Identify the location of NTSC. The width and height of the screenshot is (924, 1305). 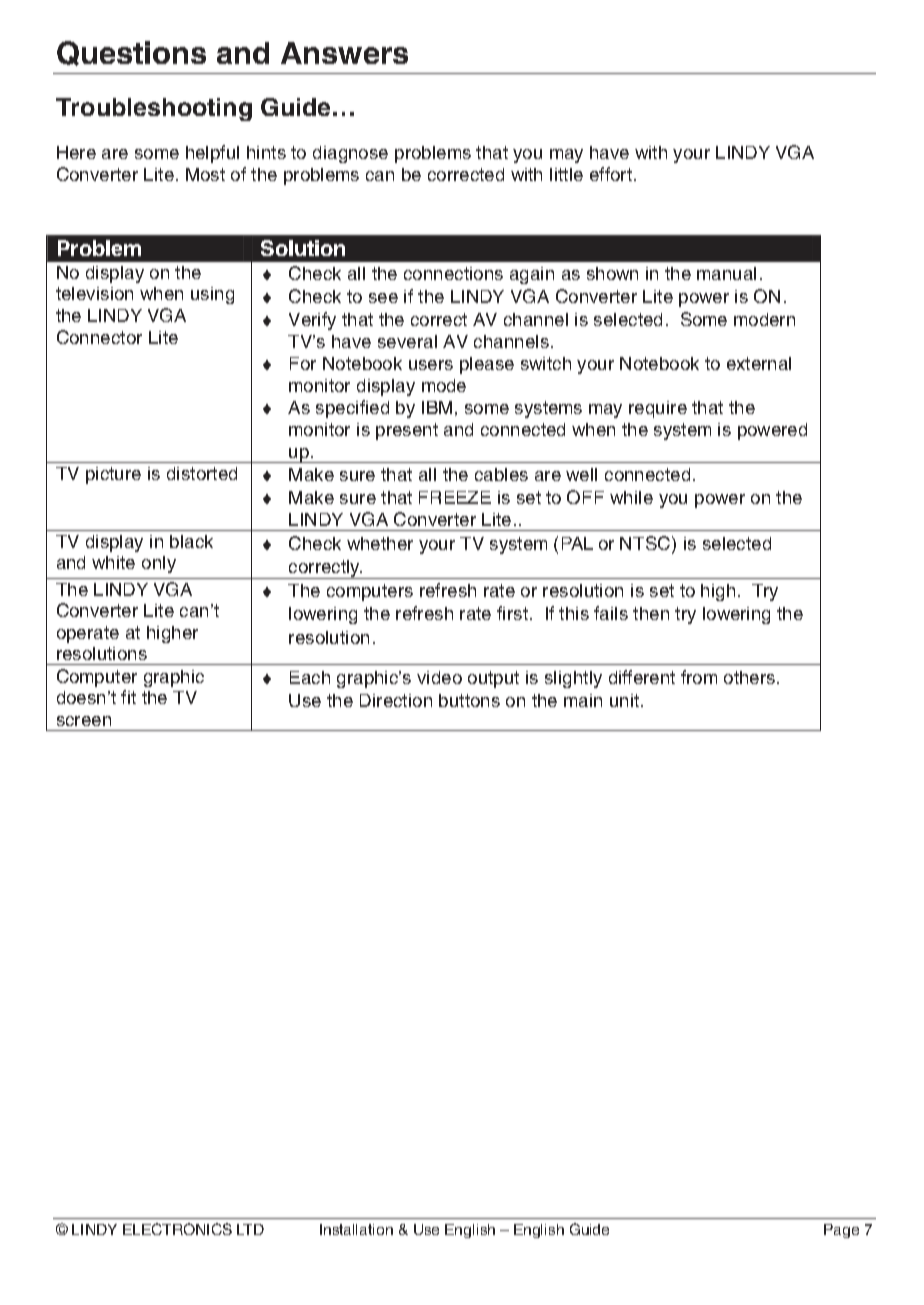
(646, 543).
